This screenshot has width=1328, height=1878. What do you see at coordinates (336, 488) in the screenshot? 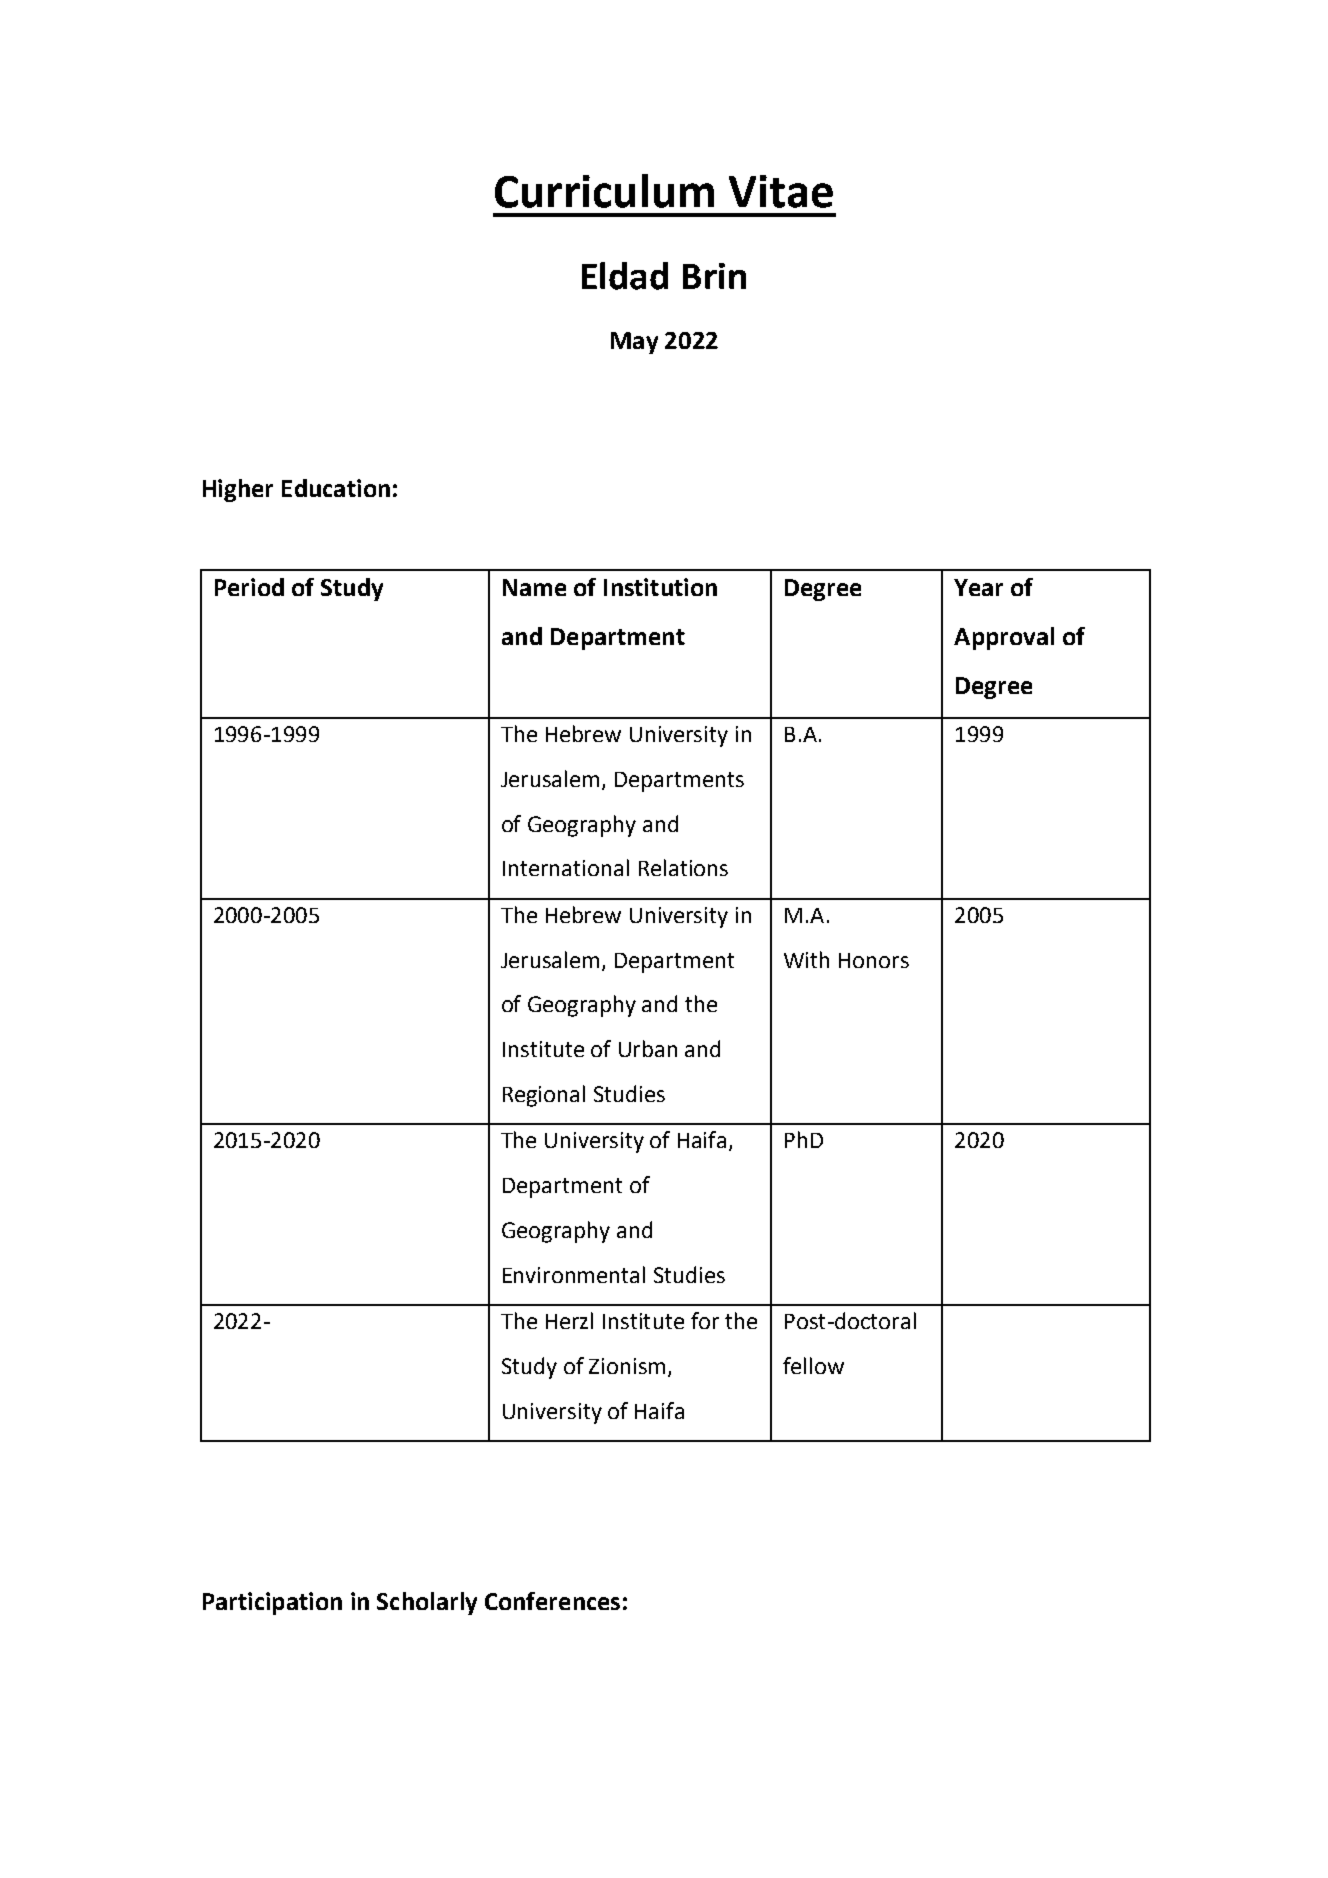
I see `Education` at bounding box center [336, 488].
